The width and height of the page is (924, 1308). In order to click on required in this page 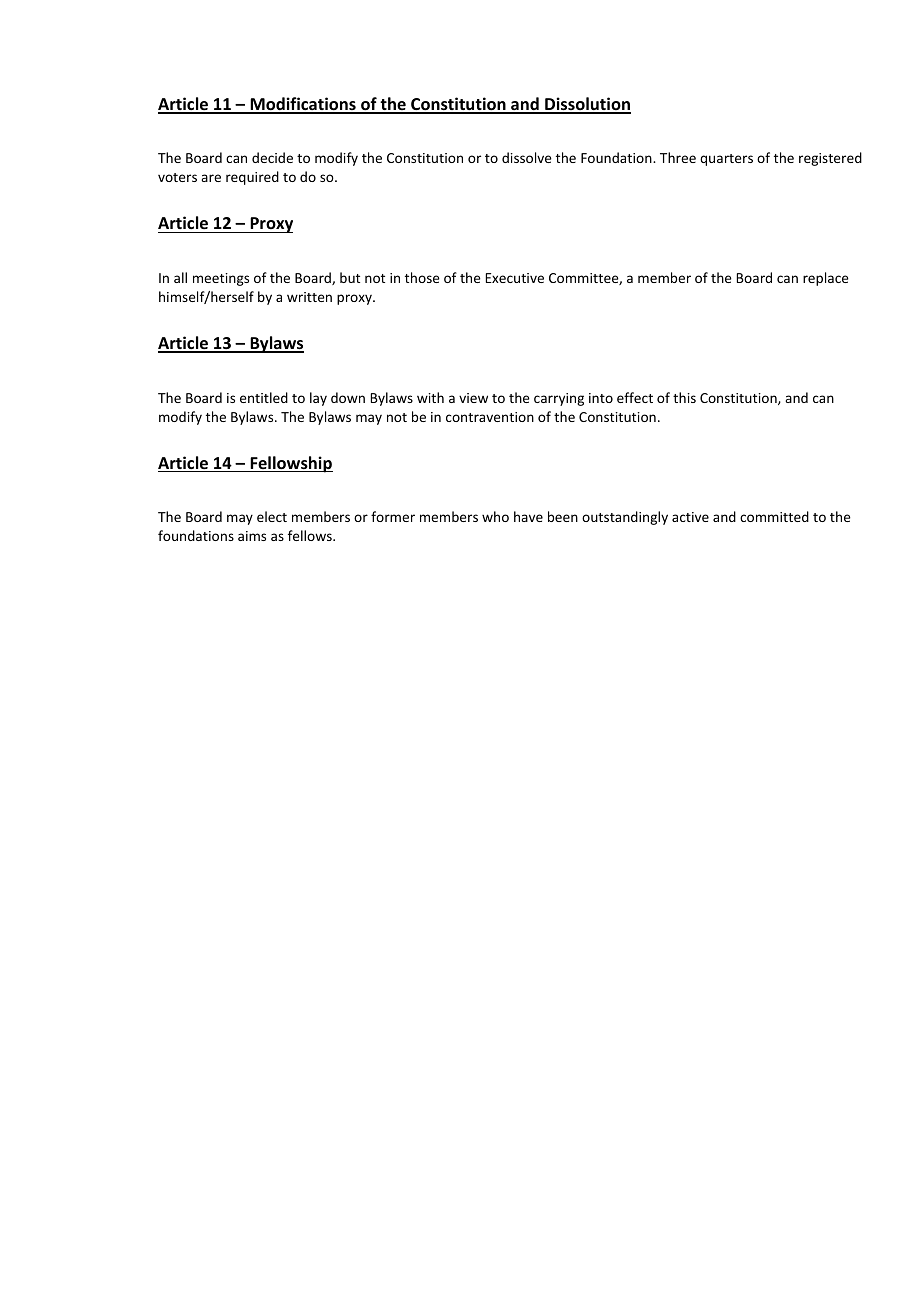, I will do `click(252, 178)`.
